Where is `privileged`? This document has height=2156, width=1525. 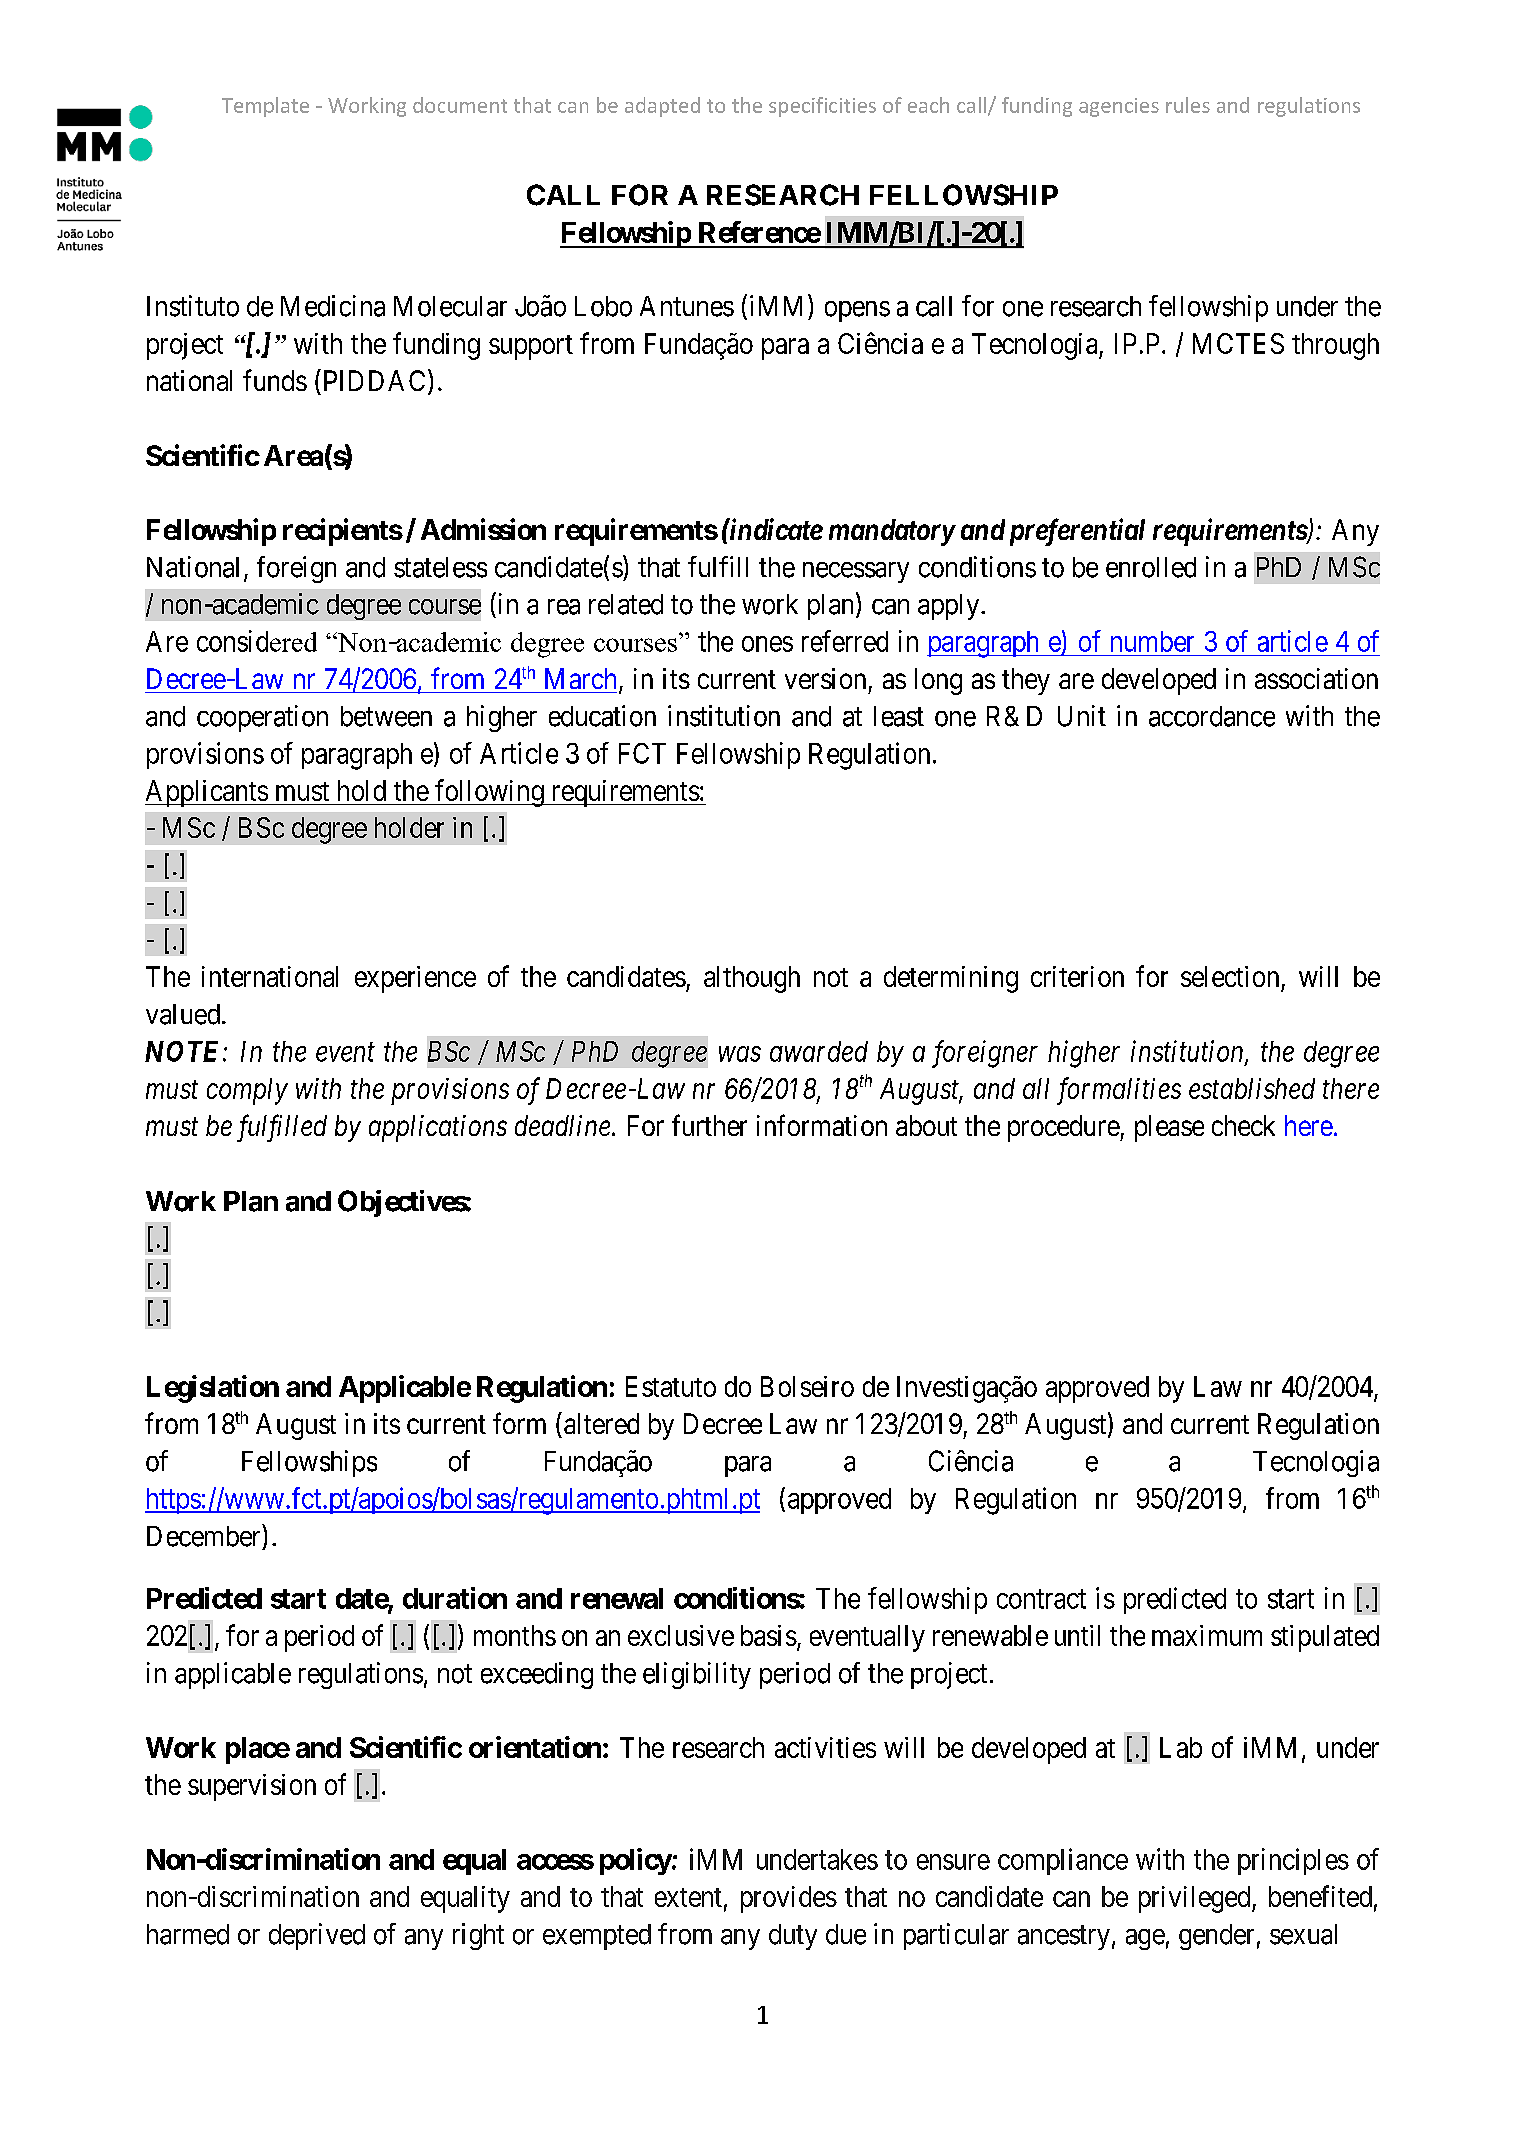 privileged is located at coordinates (1196, 1899).
